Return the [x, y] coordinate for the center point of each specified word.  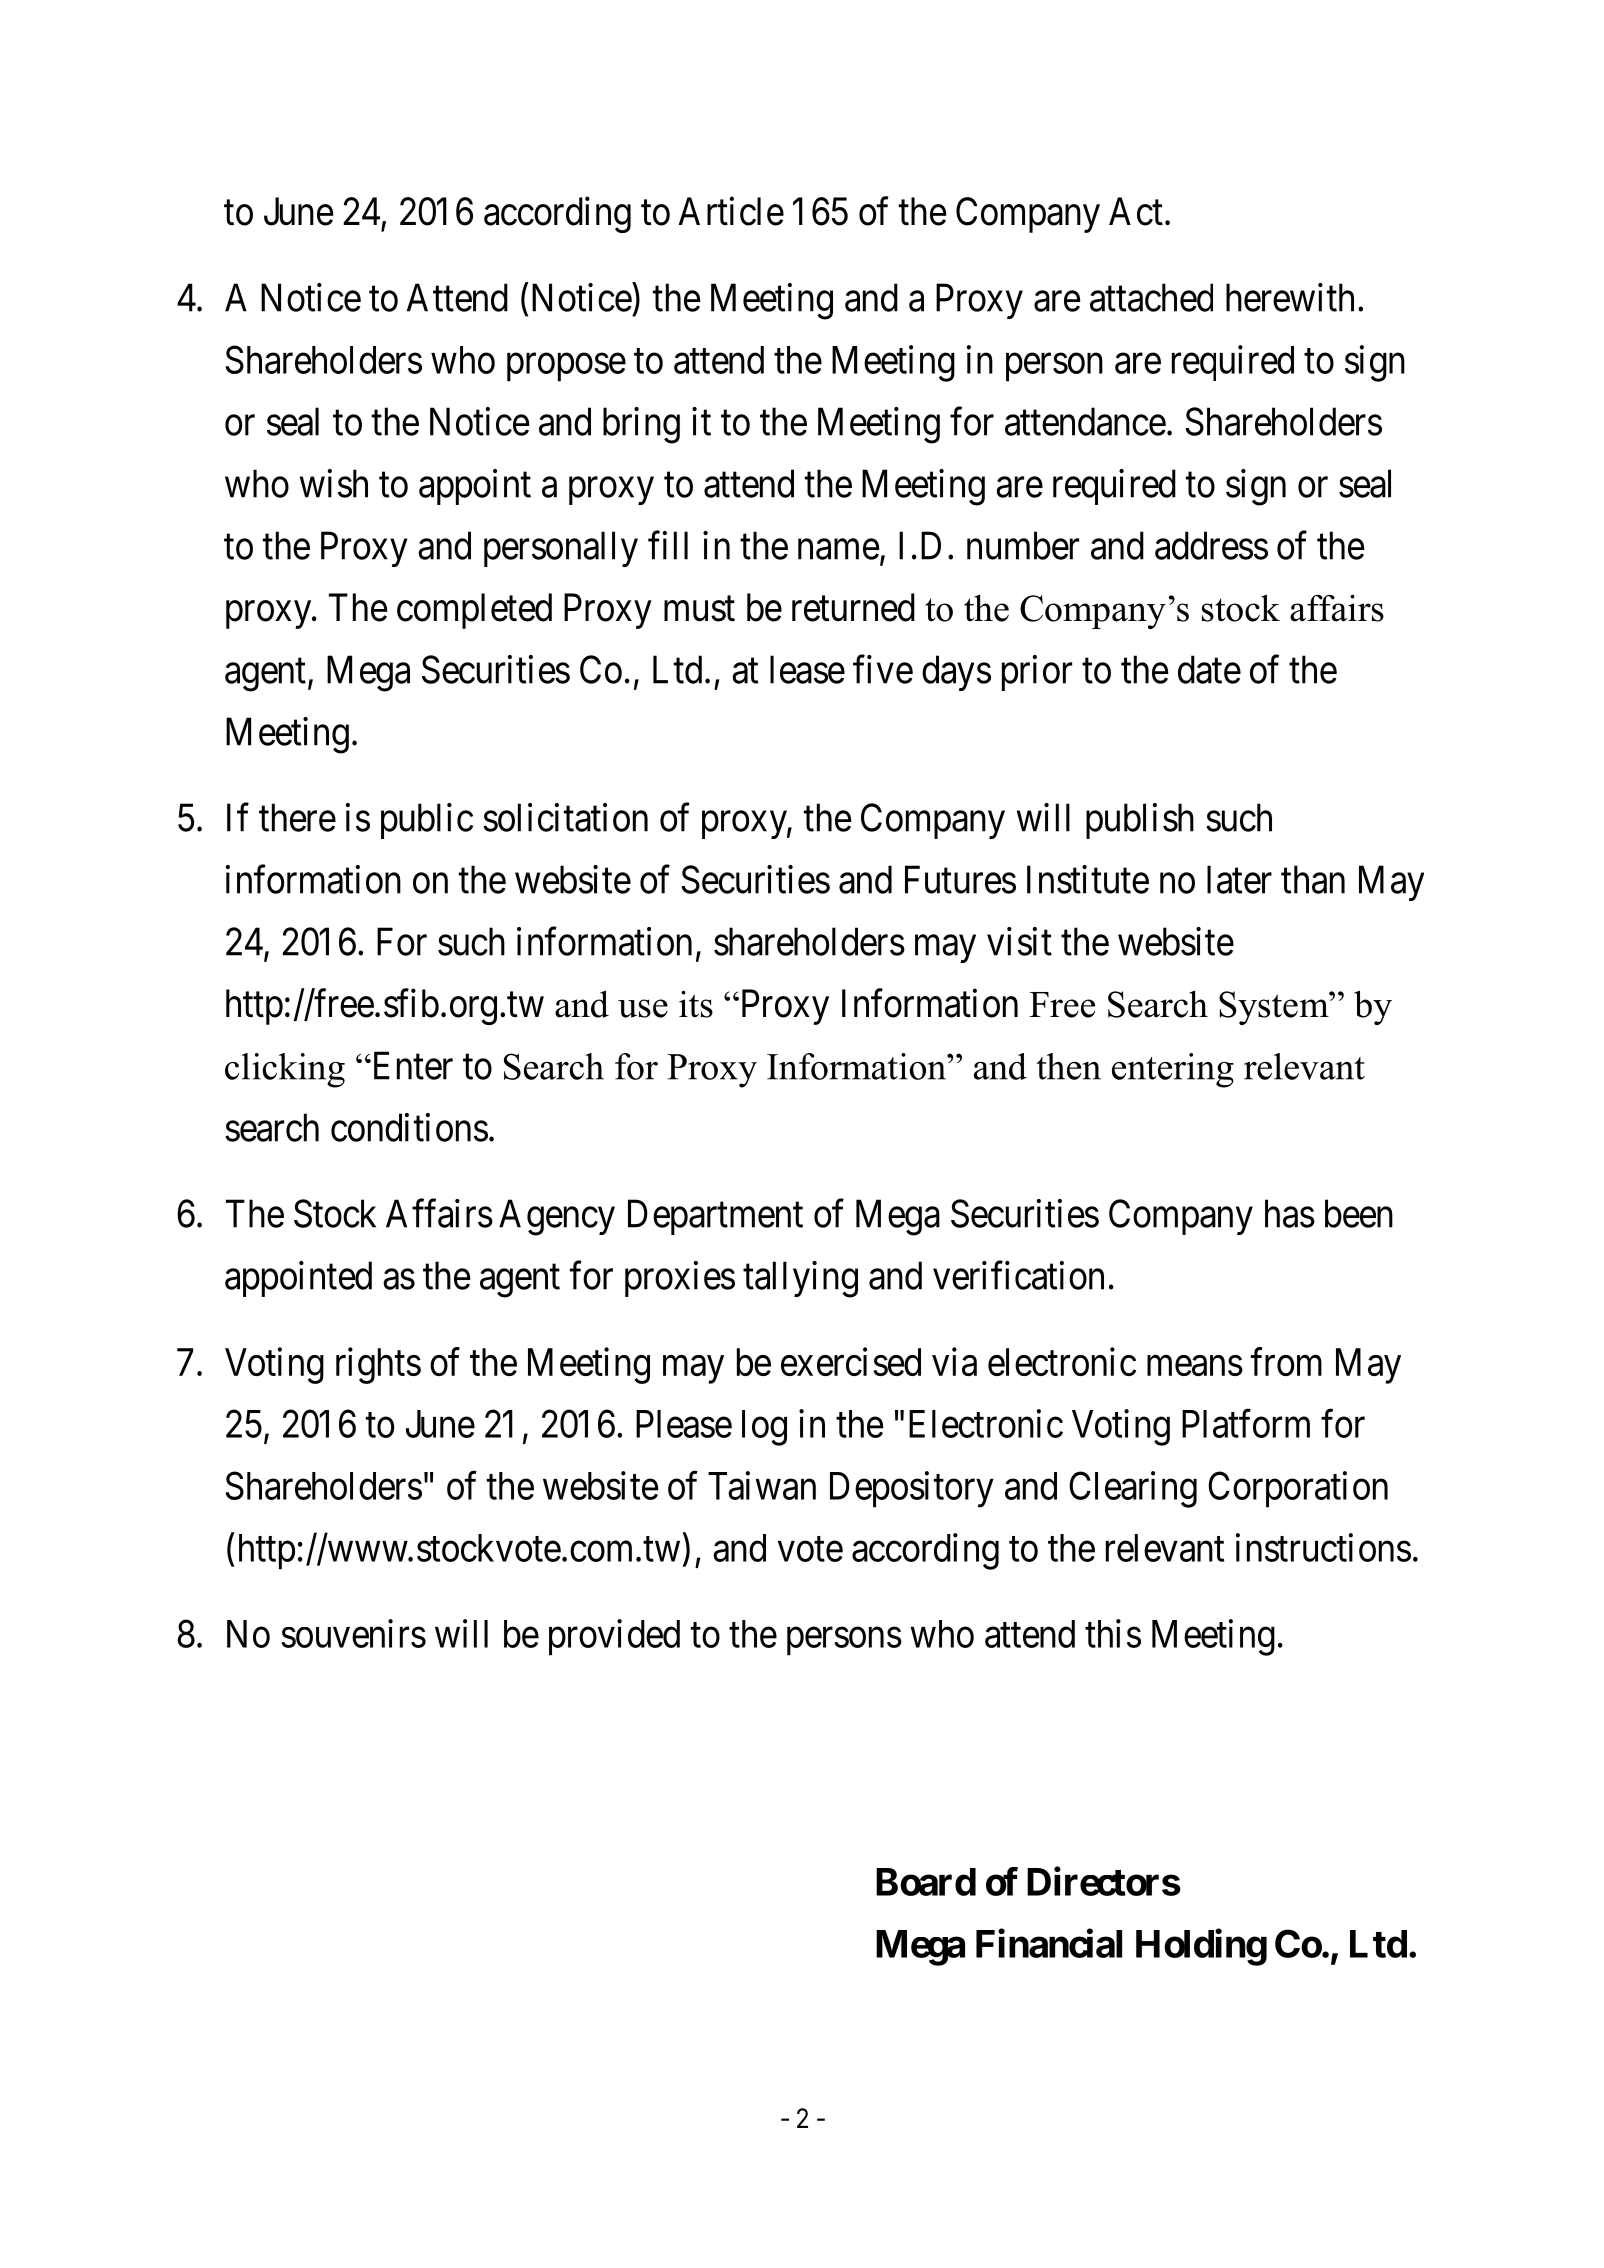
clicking [285, 1070]
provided [614, 1637]
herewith [1290, 297]
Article [731, 211]
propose [566, 368]
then [1068, 1066]
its [696, 1004]
